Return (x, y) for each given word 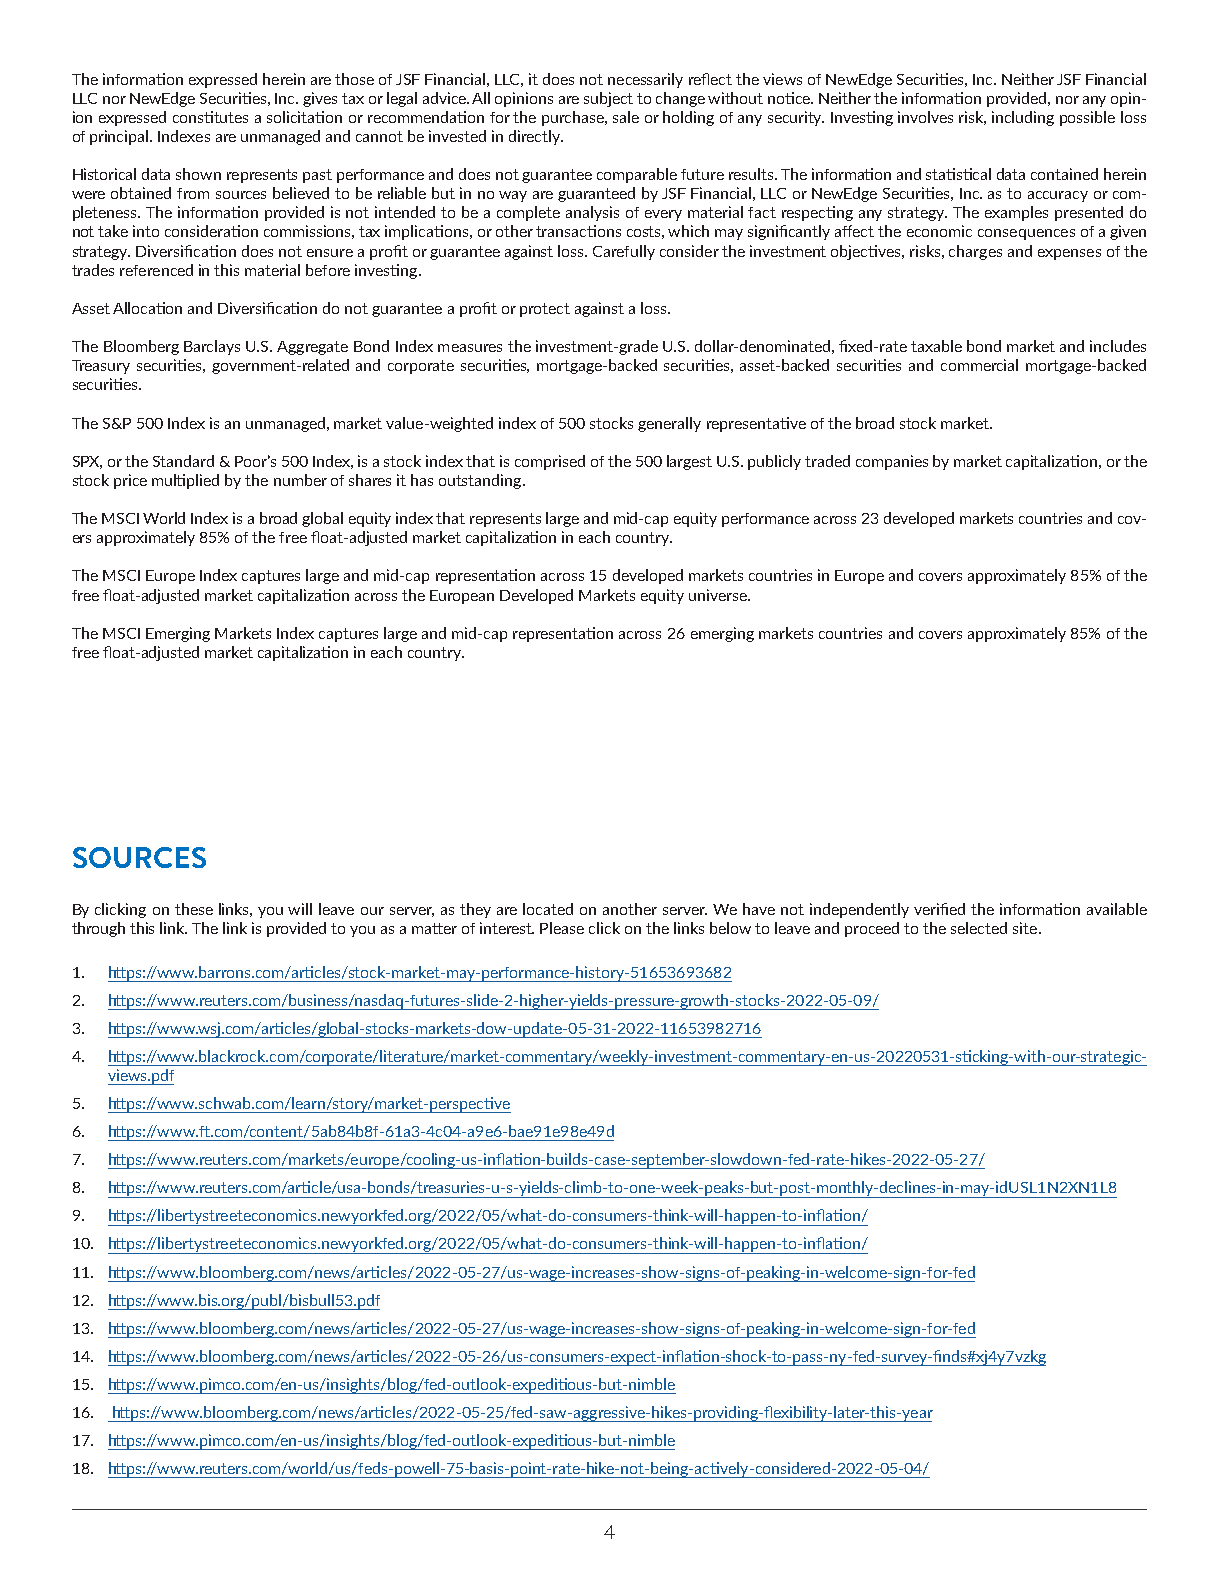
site (1026, 928)
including (1023, 118)
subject (608, 99)
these (194, 909)
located (548, 909)
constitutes (210, 117)
